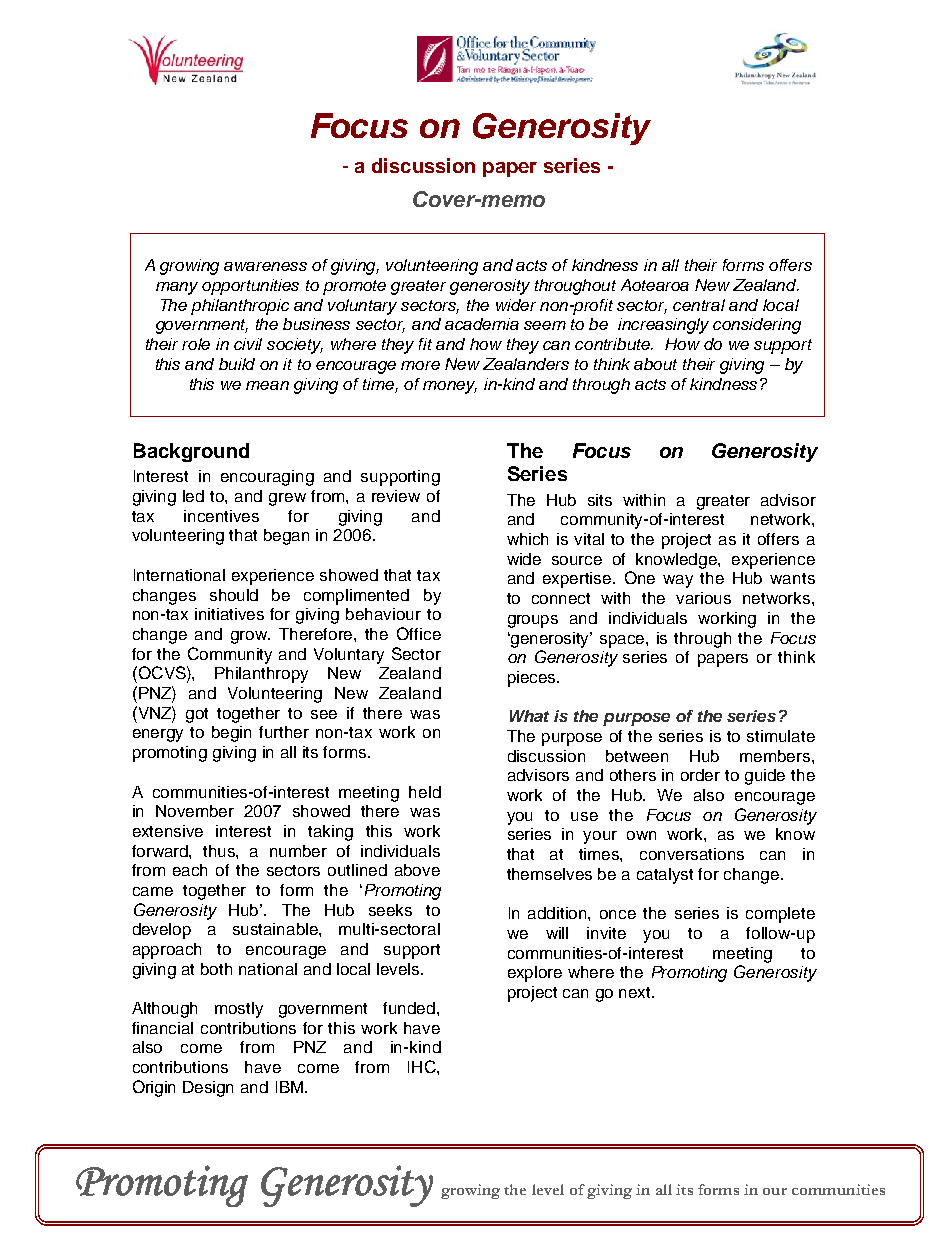  I want to click on sits, so click(600, 500).
